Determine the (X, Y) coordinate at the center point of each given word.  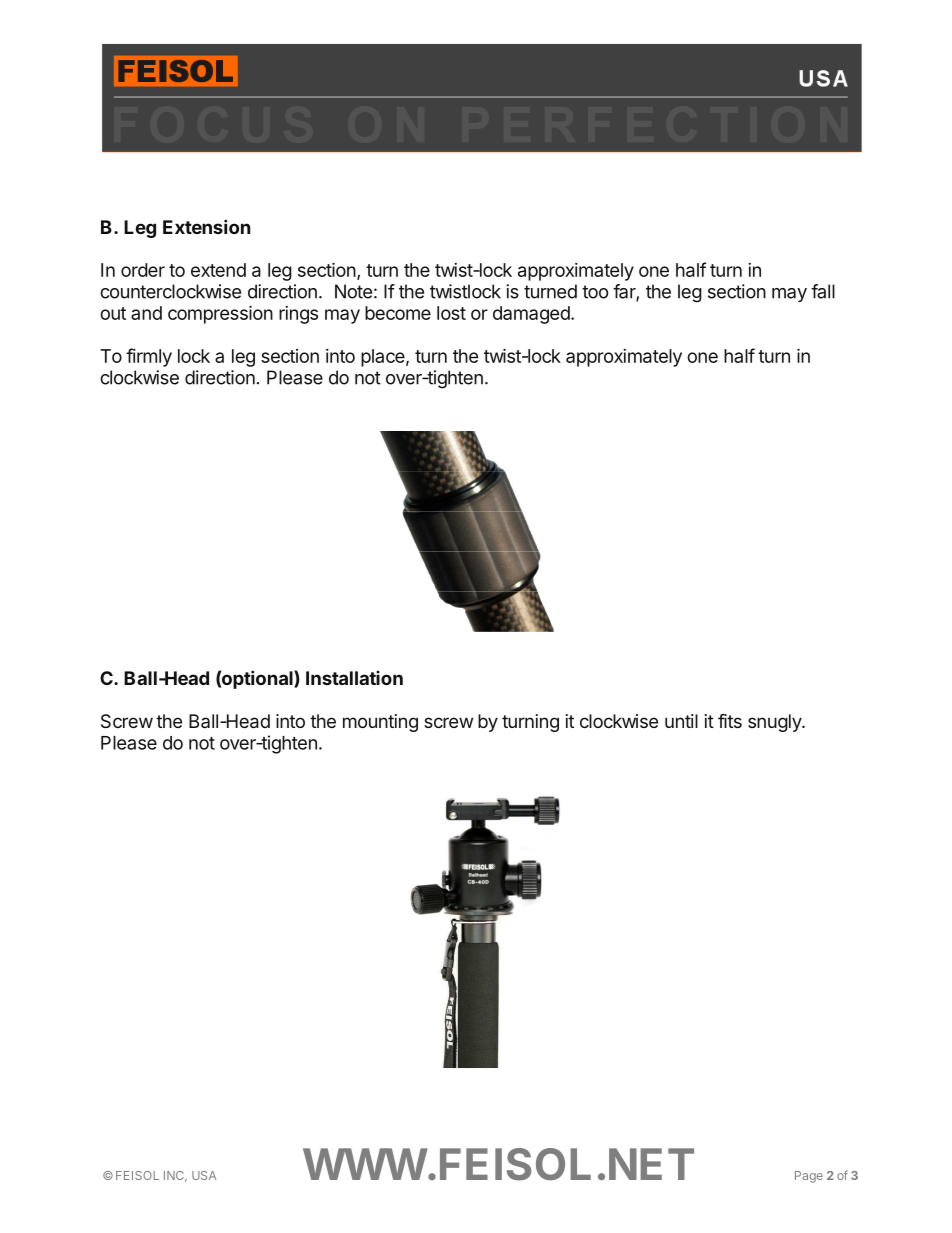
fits (730, 721)
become (398, 313)
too (595, 292)
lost (451, 313)
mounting (380, 723)
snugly (775, 723)
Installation (354, 678)
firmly (149, 357)
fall (823, 291)
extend (218, 270)
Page (809, 1177)
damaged (531, 315)
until (681, 721)
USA (204, 1175)
